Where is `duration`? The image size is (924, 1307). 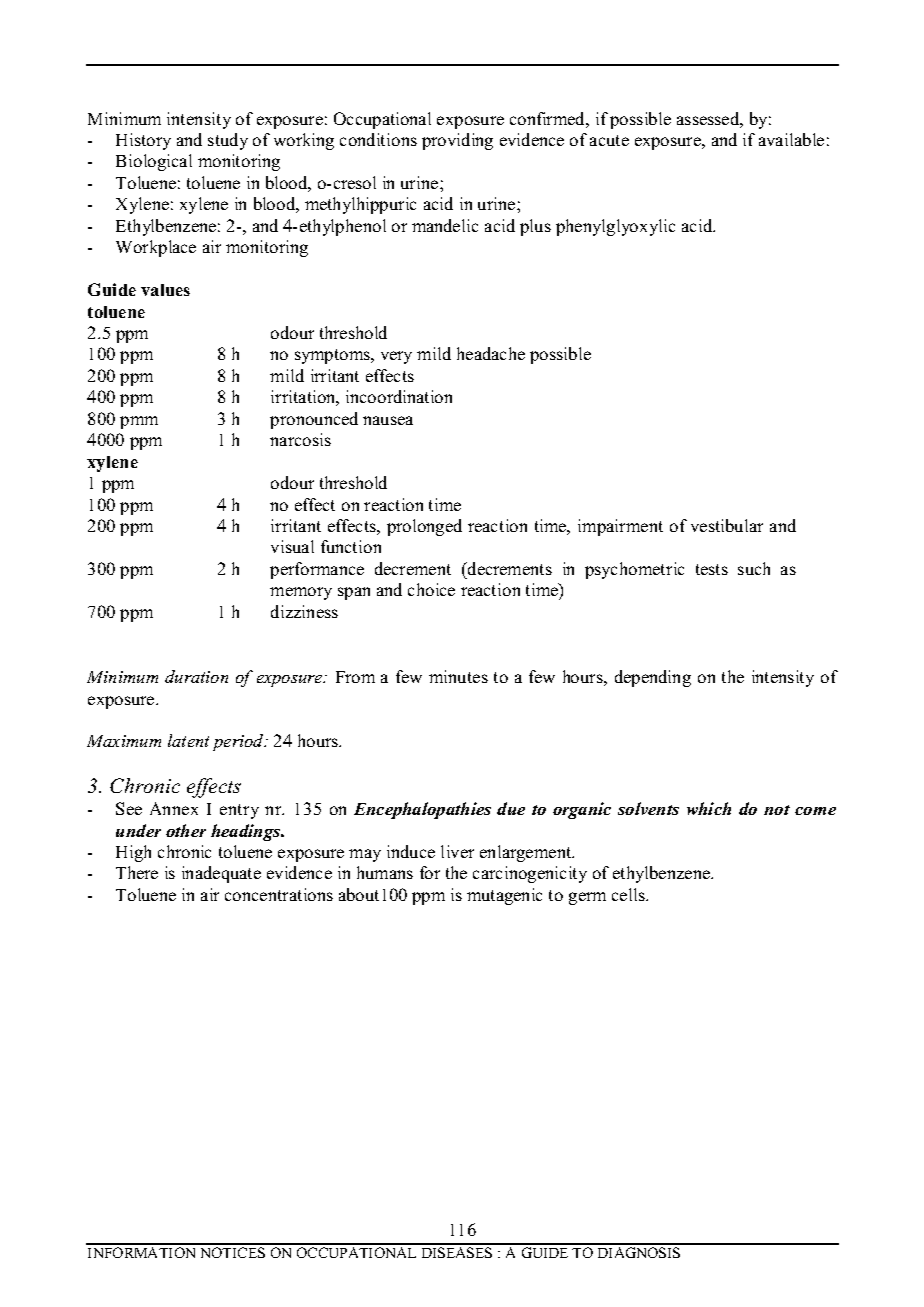 duration is located at coordinates (196, 676).
